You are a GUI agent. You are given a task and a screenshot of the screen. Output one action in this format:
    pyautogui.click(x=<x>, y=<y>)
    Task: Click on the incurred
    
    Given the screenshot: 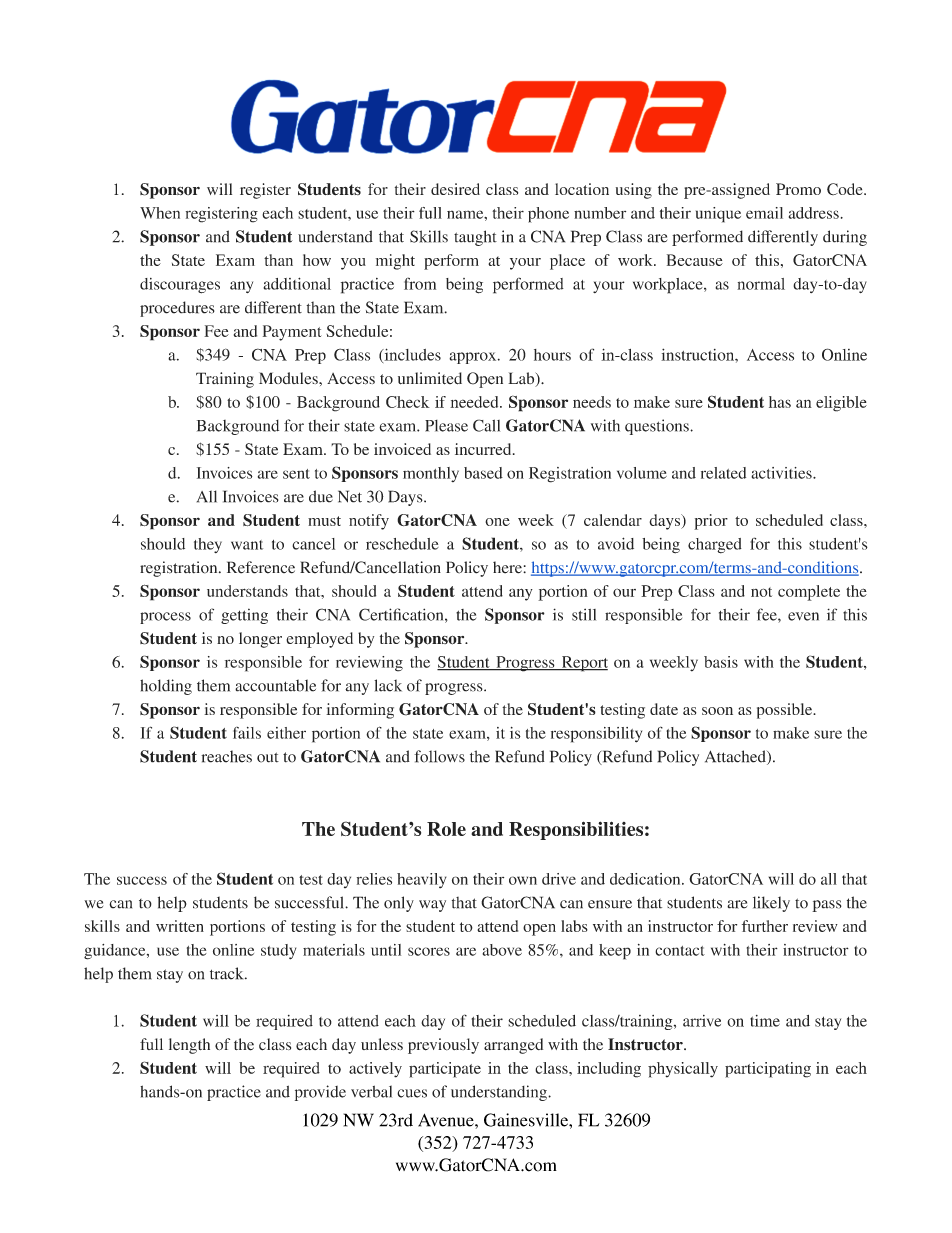 What is the action you would take?
    pyautogui.click(x=484, y=449)
